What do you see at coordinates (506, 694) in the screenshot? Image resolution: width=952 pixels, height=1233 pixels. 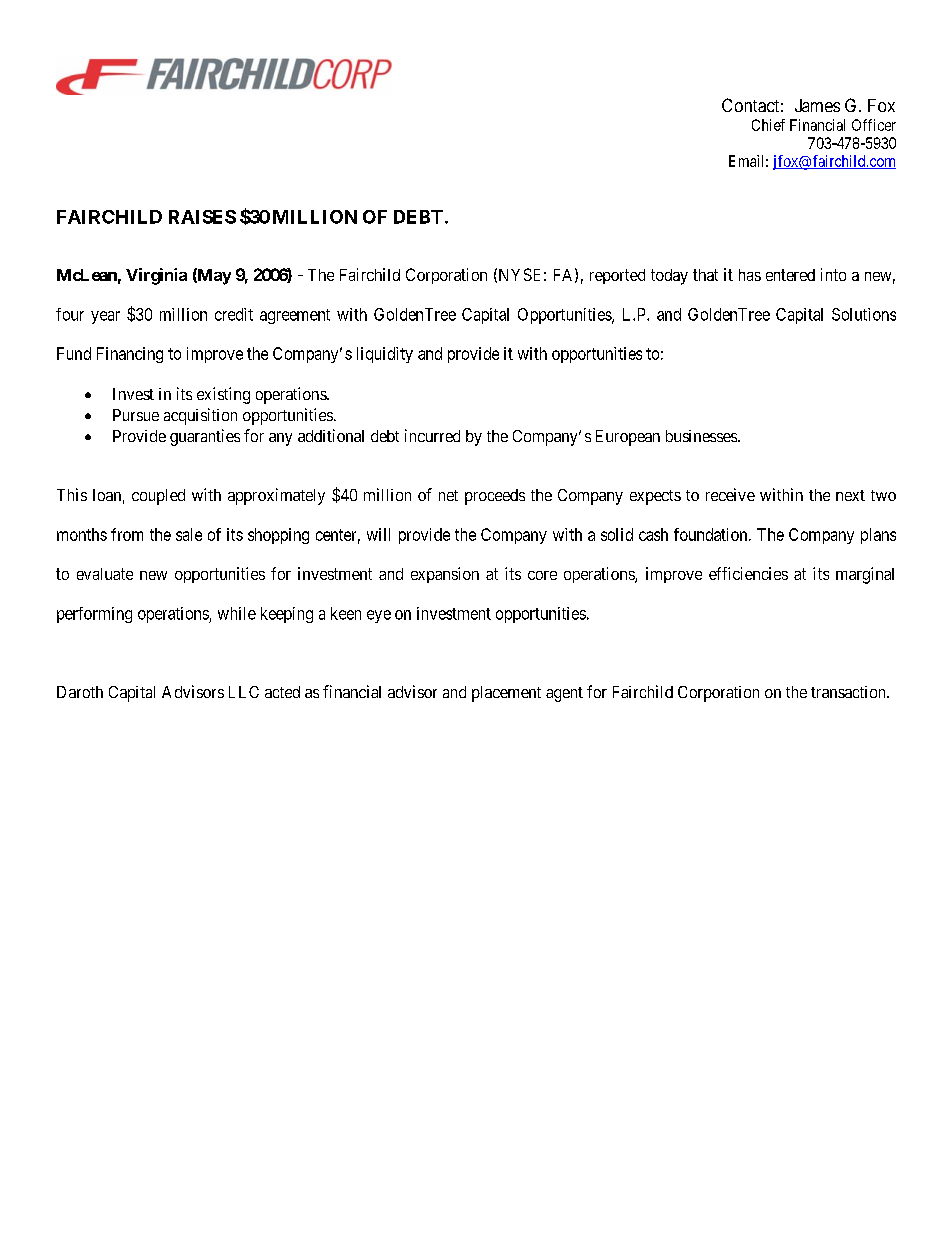 I see `placement` at bounding box center [506, 694].
